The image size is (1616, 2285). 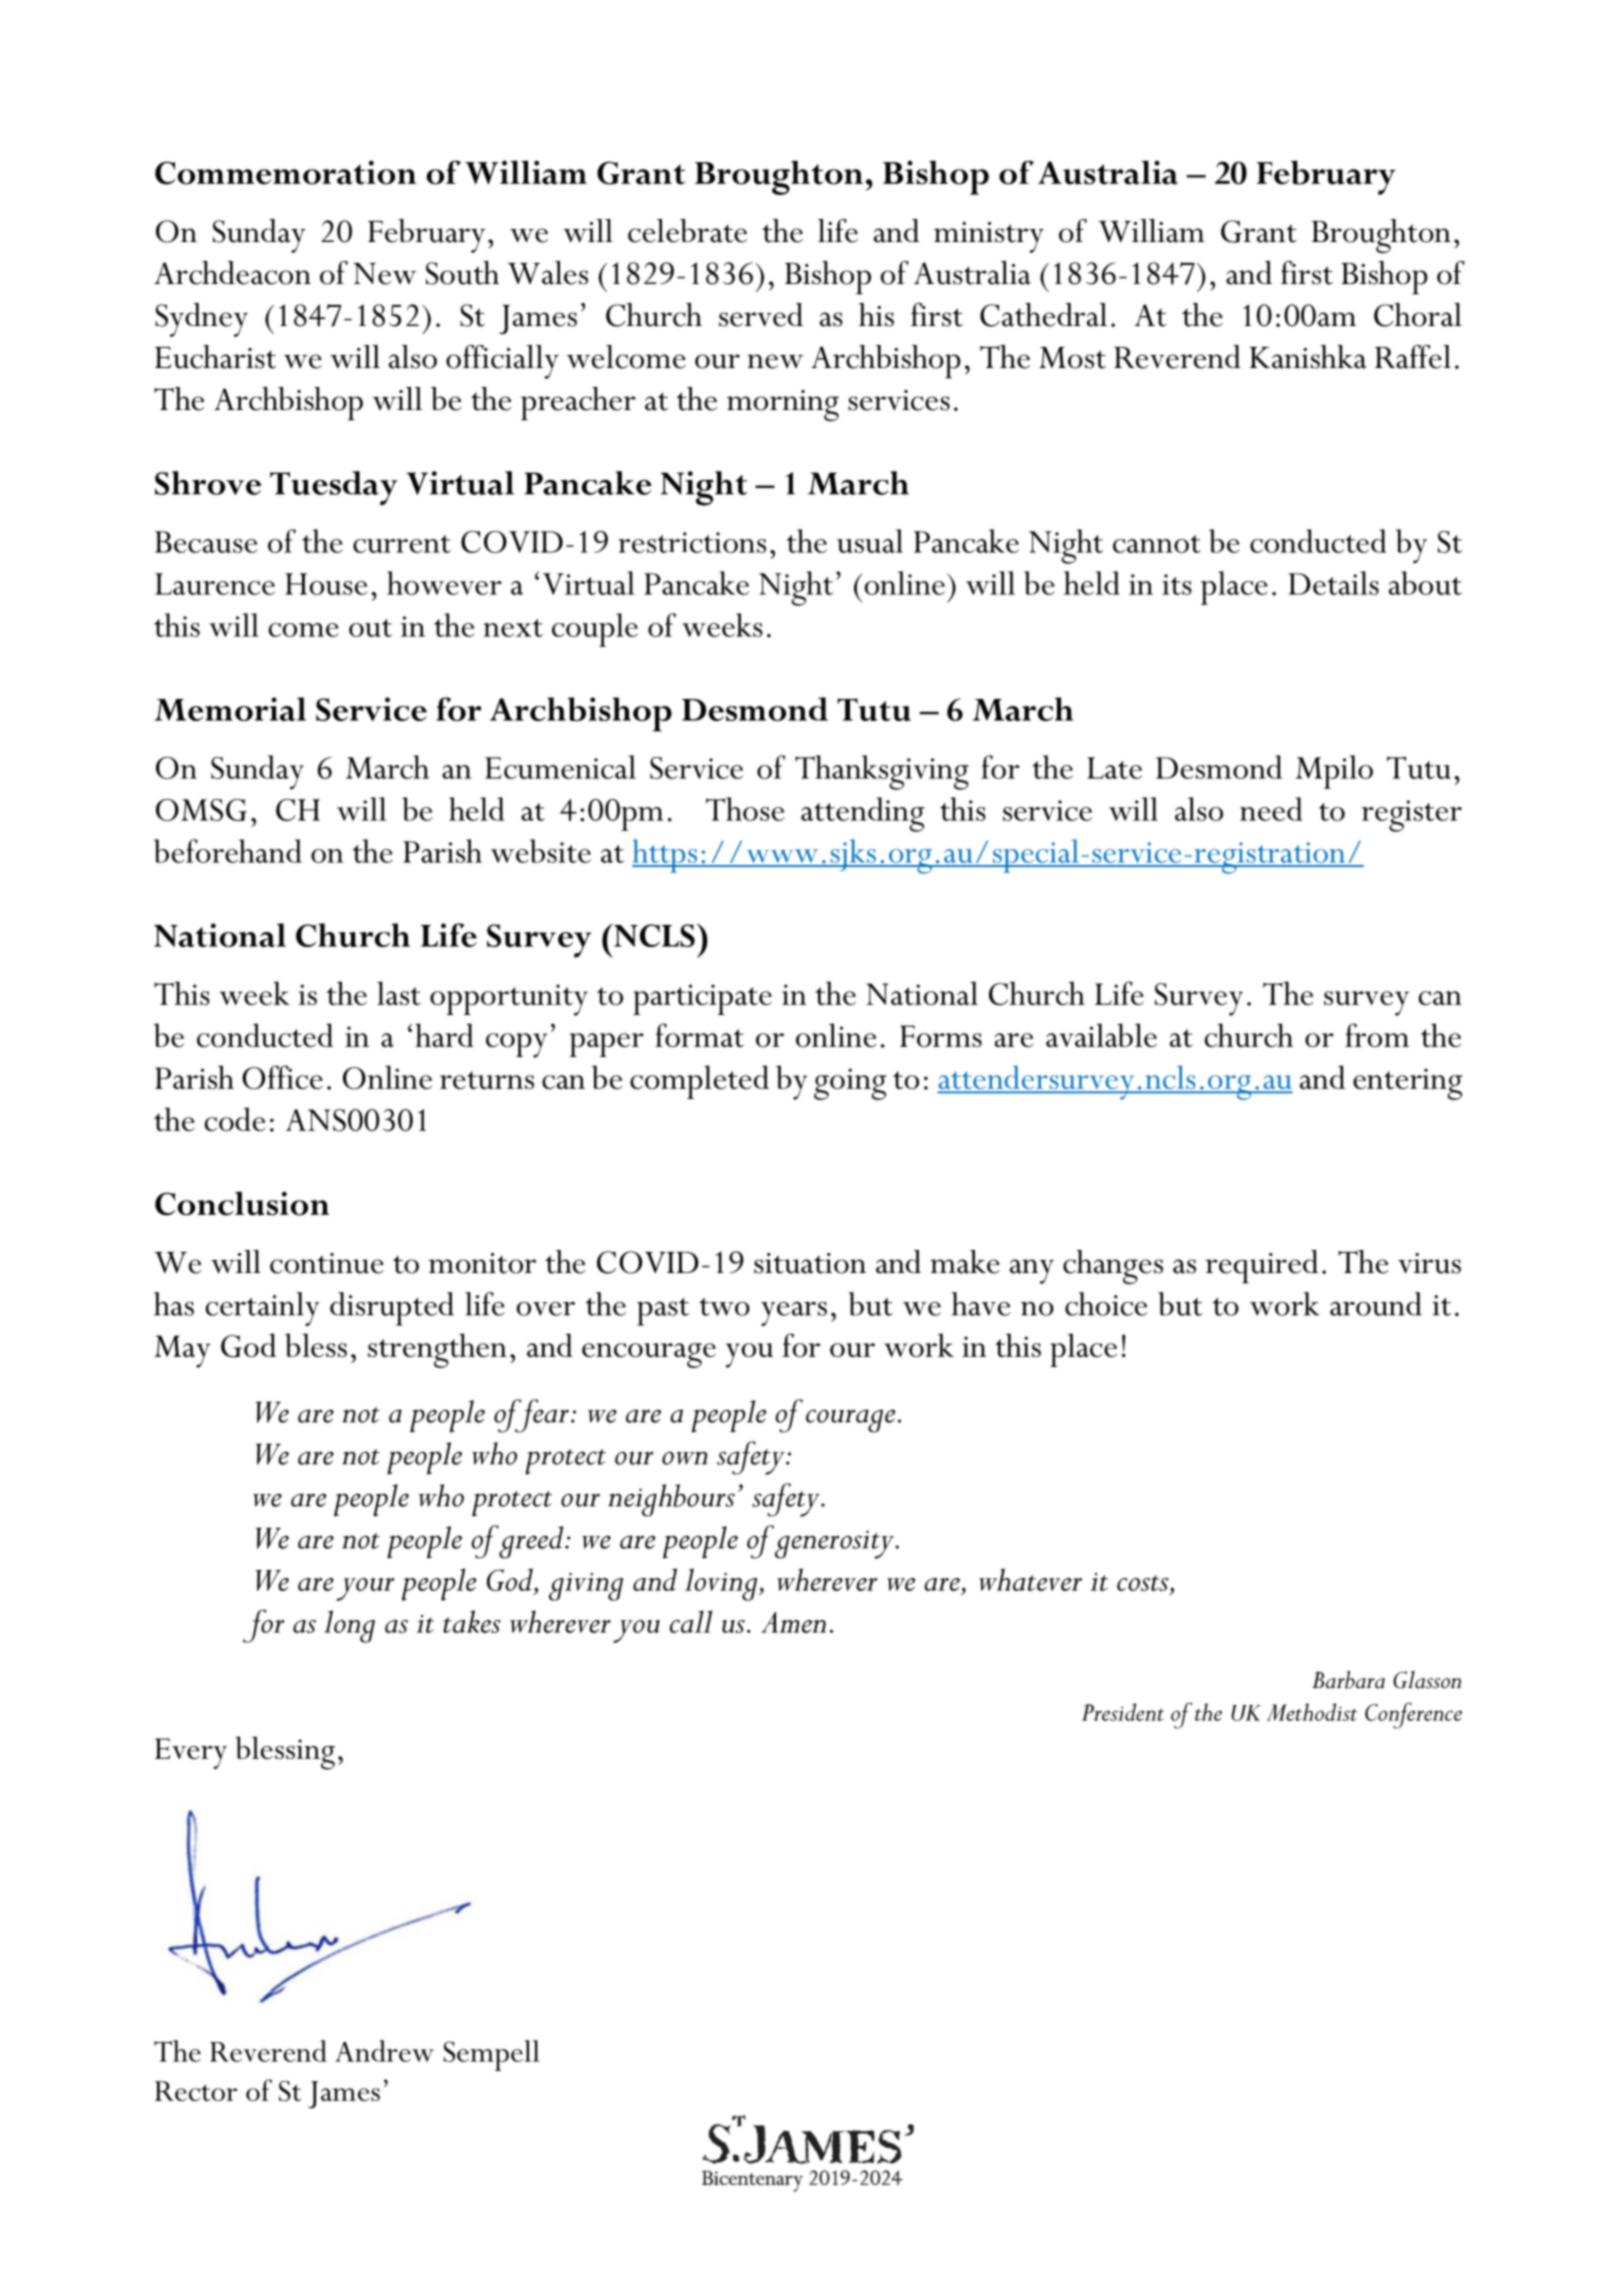 I want to click on costs, so click(x=1144, y=1583).
